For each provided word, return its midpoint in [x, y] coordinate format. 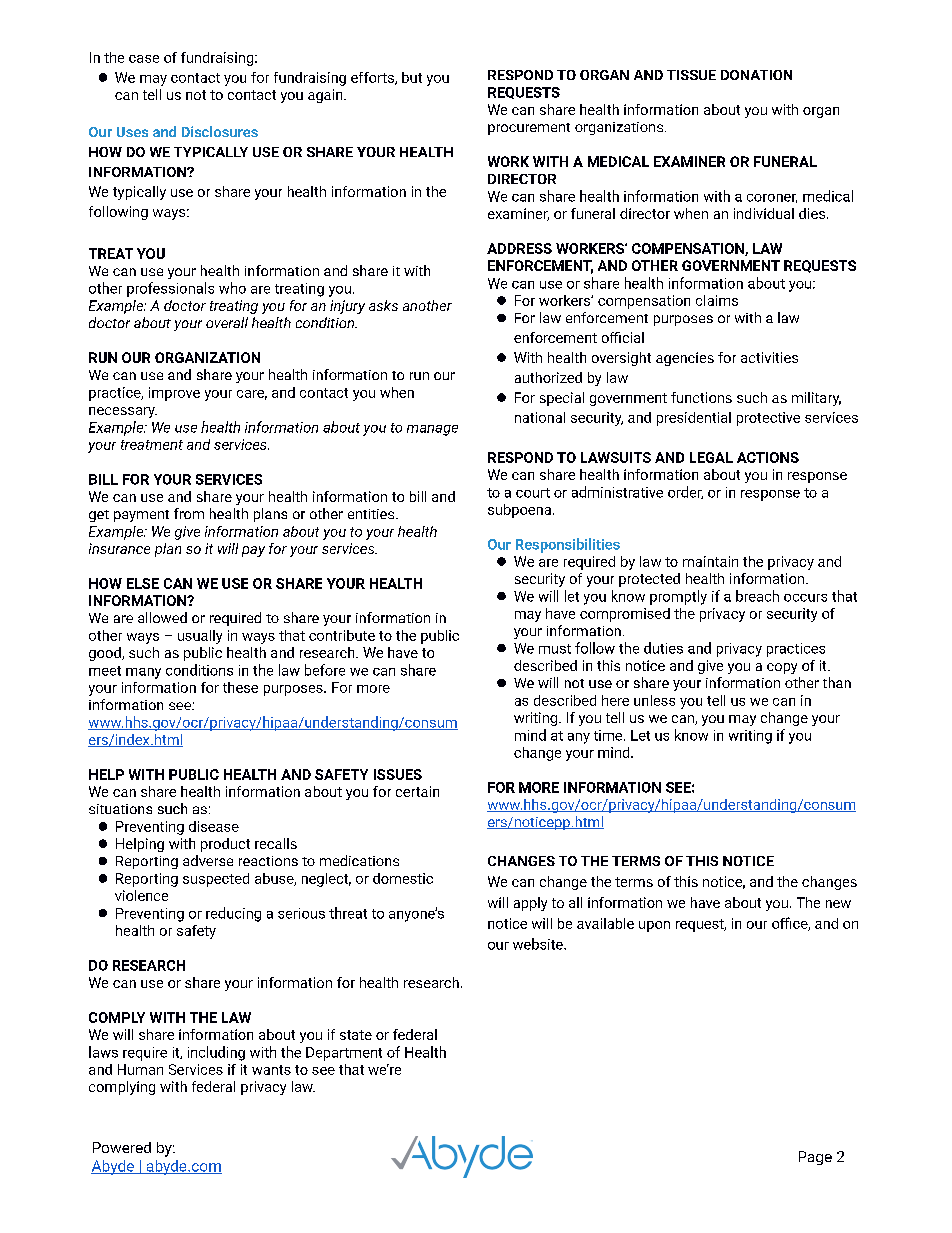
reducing [233, 914]
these [240, 687]
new [838, 904]
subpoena [519, 511]
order [685, 492]
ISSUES [398, 774]
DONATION [756, 75]
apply [530, 904]
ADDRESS [519, 248]
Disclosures [220, 131]
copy [782, 668]
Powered [122, 1147]
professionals [170, 289]
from [189, 513]
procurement [529, 129]
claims [717, 300]
